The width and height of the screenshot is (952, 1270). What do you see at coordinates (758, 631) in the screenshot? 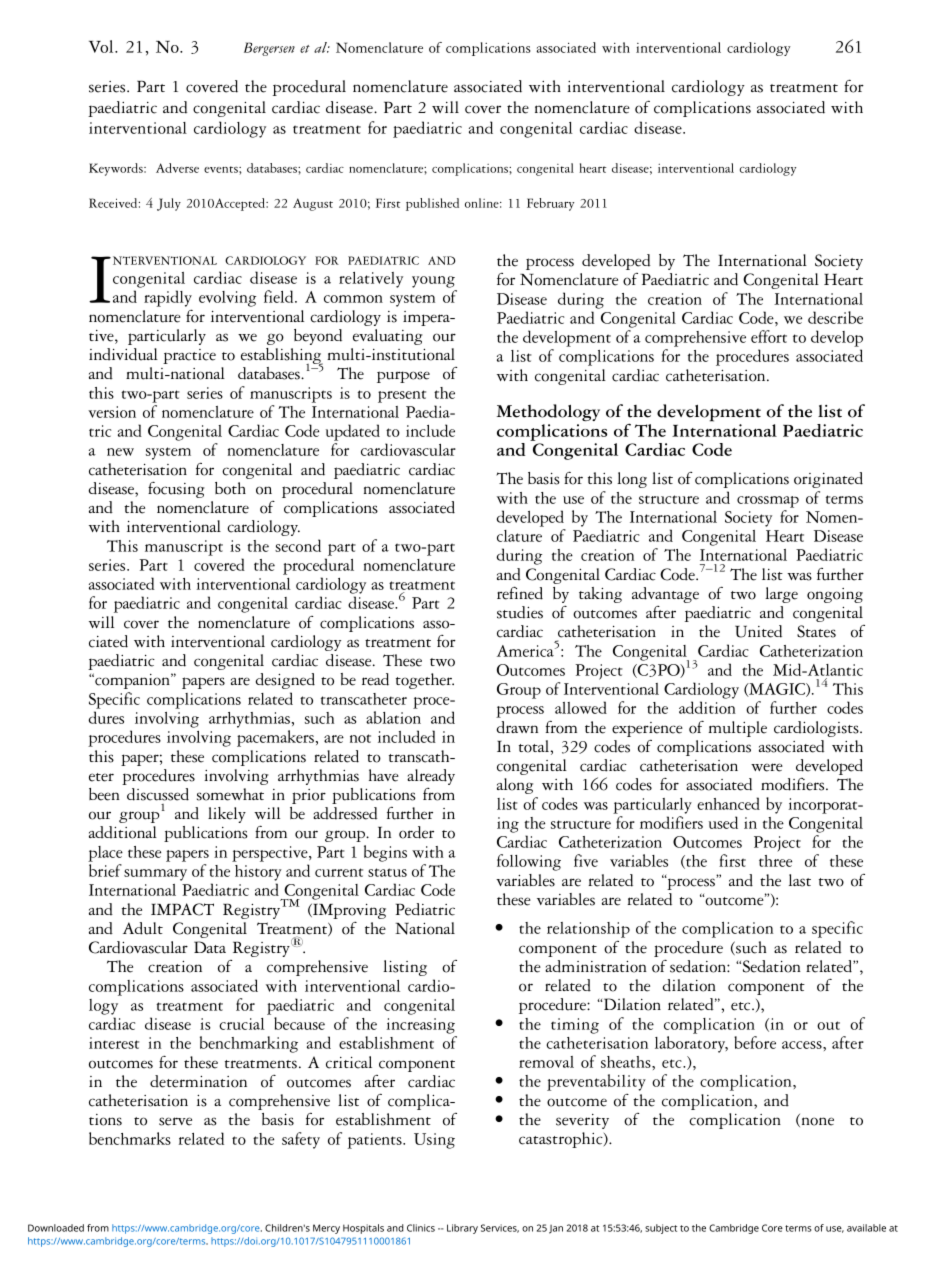
I see `United` at bounding box center [758, 631].
